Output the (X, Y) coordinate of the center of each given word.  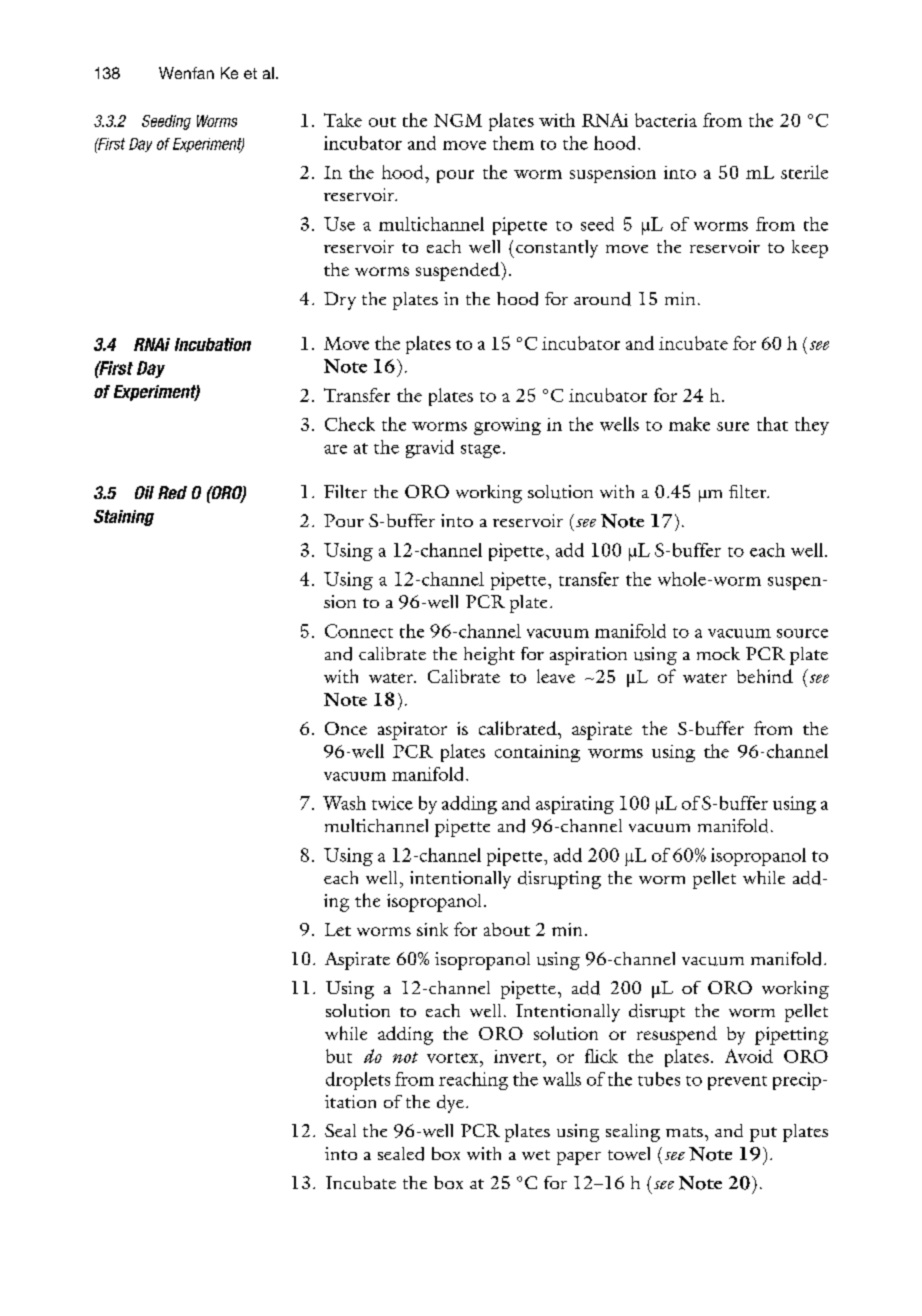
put (763, 1134)
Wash (344, 803)
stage (481, 451)
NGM (458, 120)
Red (172, 492)
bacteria (666, 120)
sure (733, 426)
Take (343, 120)
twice (392, 803)
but (339, 1056)
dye (450, 1104)
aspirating (575, 805)
